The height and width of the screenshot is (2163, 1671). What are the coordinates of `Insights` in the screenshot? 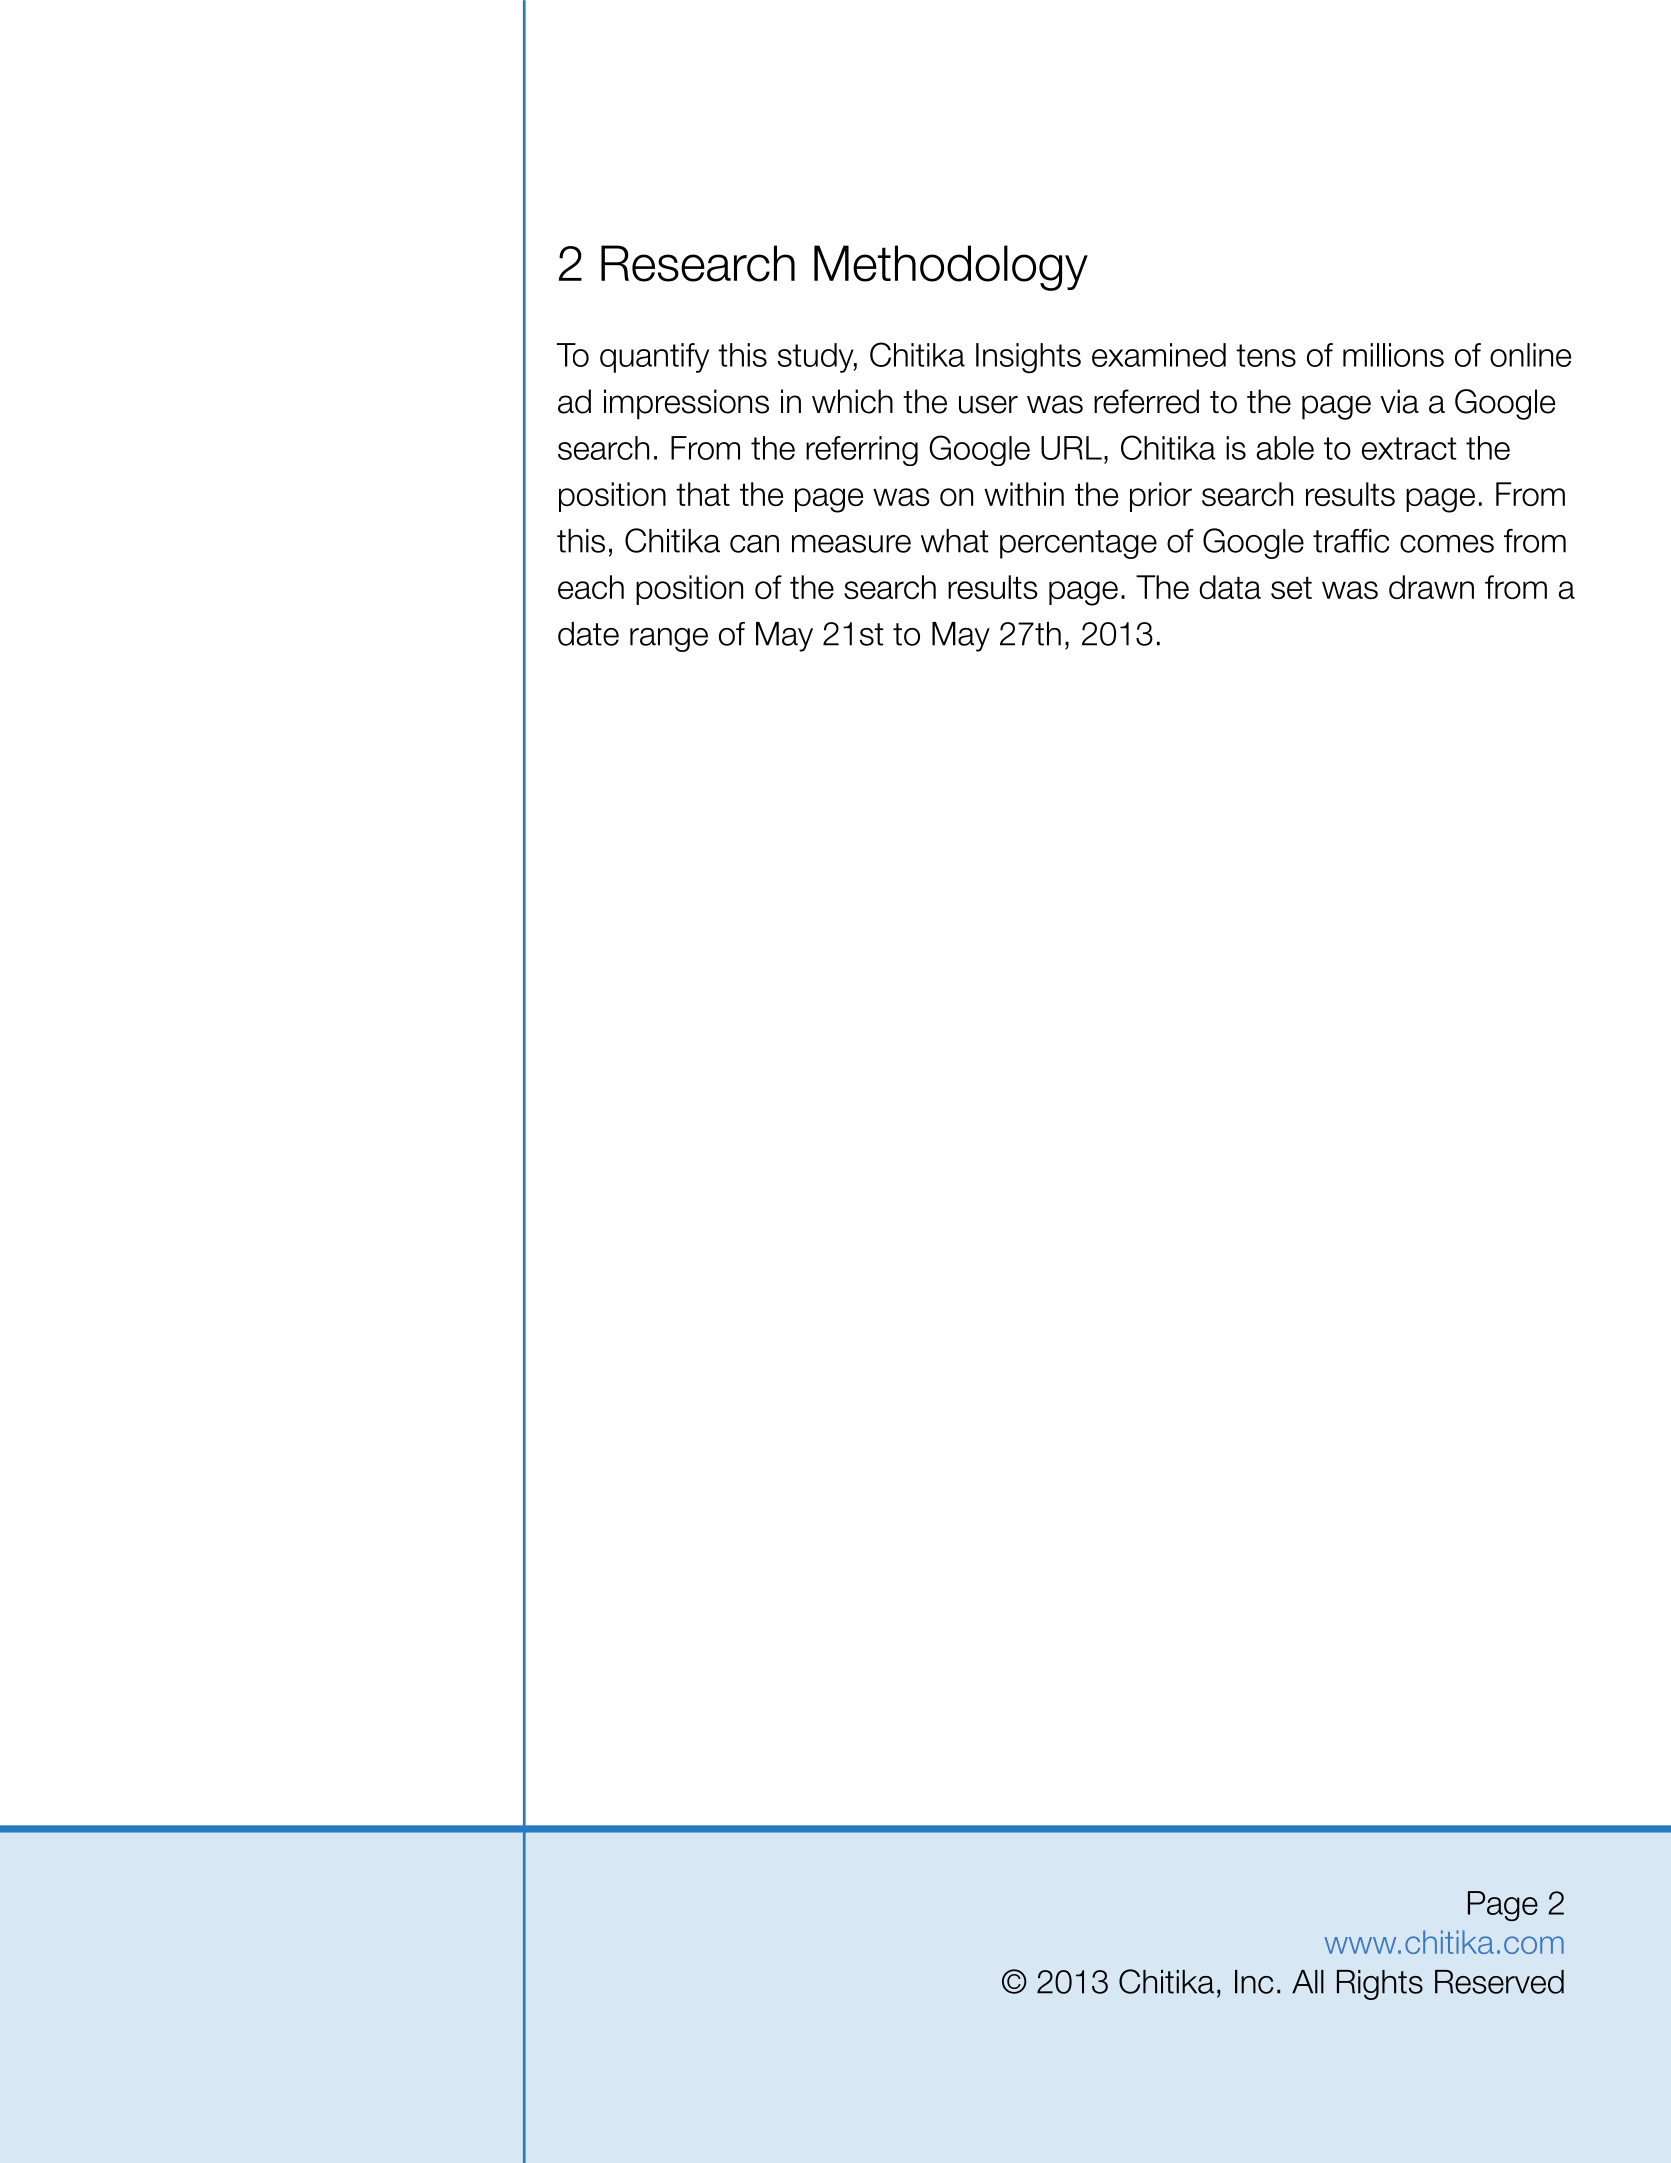 It's located at (1028, 358).
